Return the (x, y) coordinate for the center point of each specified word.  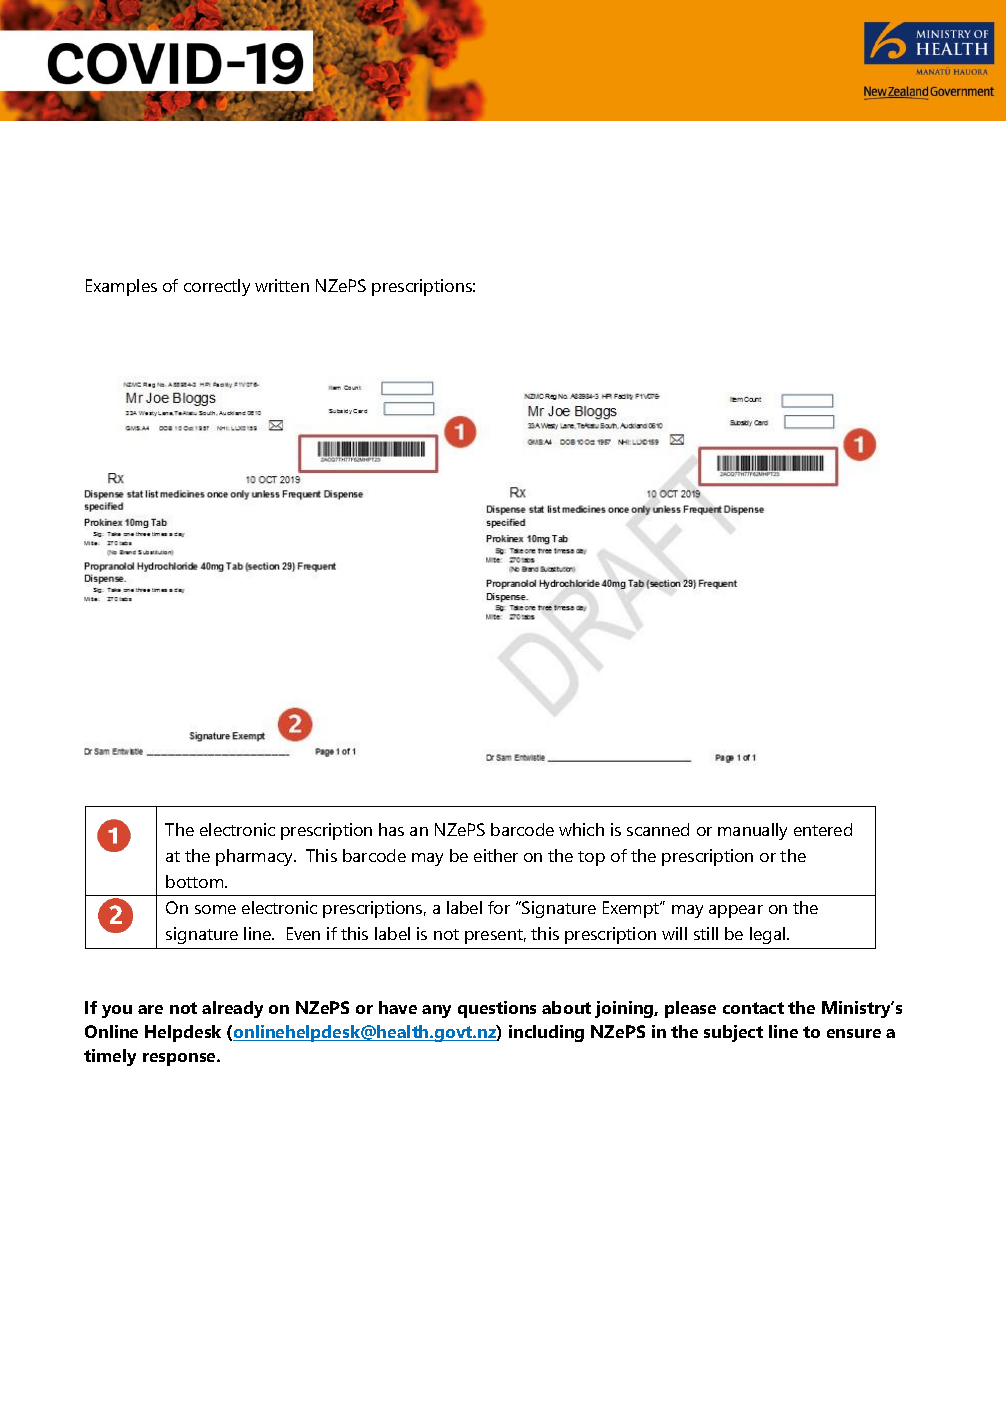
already (232, 1009)
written (282, 285)
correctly (217, 287)
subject (733, 1033)
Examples (121, 287)
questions (497, 1009)
